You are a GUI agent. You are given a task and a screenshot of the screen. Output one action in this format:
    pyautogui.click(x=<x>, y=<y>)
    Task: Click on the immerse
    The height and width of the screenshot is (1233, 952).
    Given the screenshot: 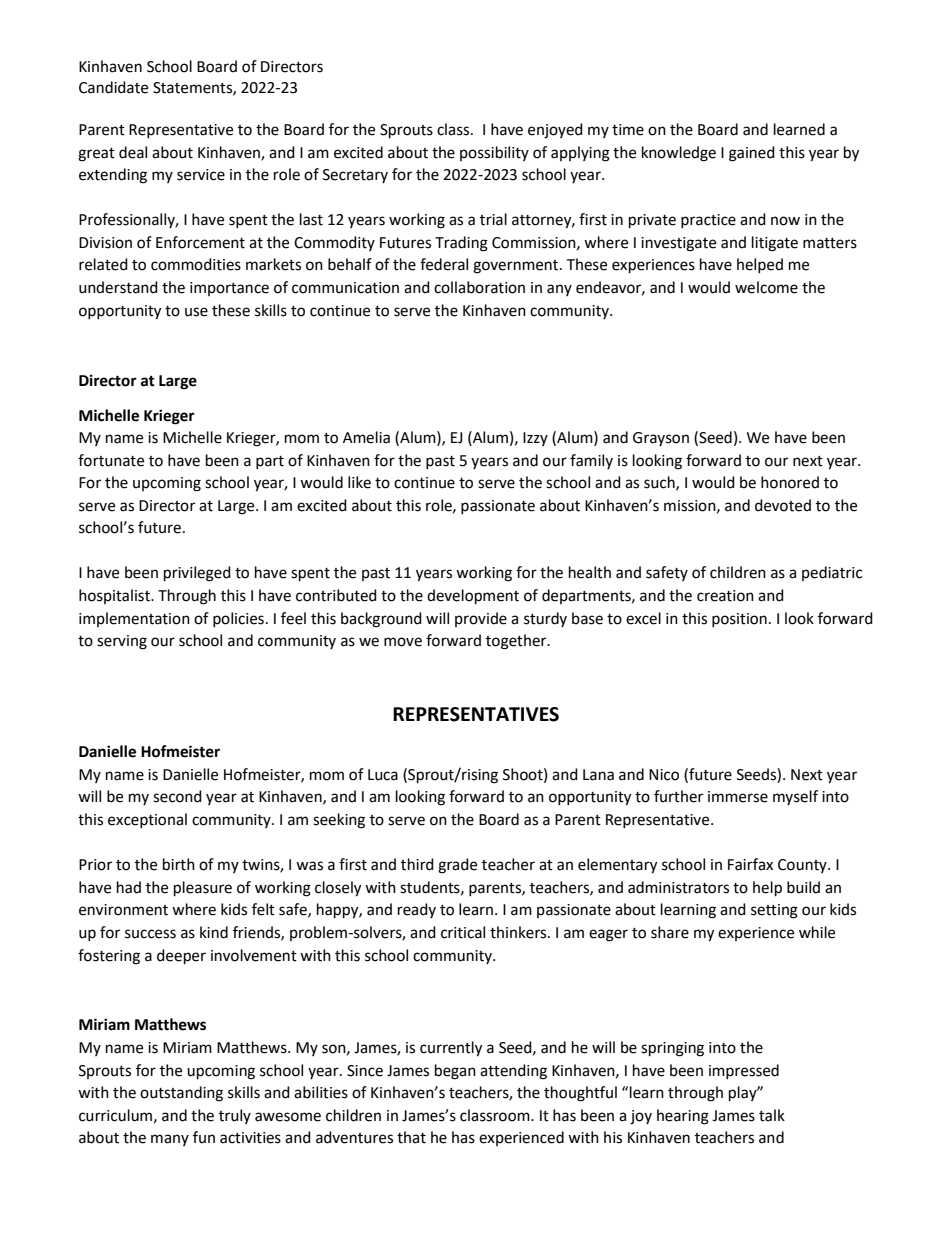 What is the action you would take?
    pyautogui.click(x=738, y=797)
